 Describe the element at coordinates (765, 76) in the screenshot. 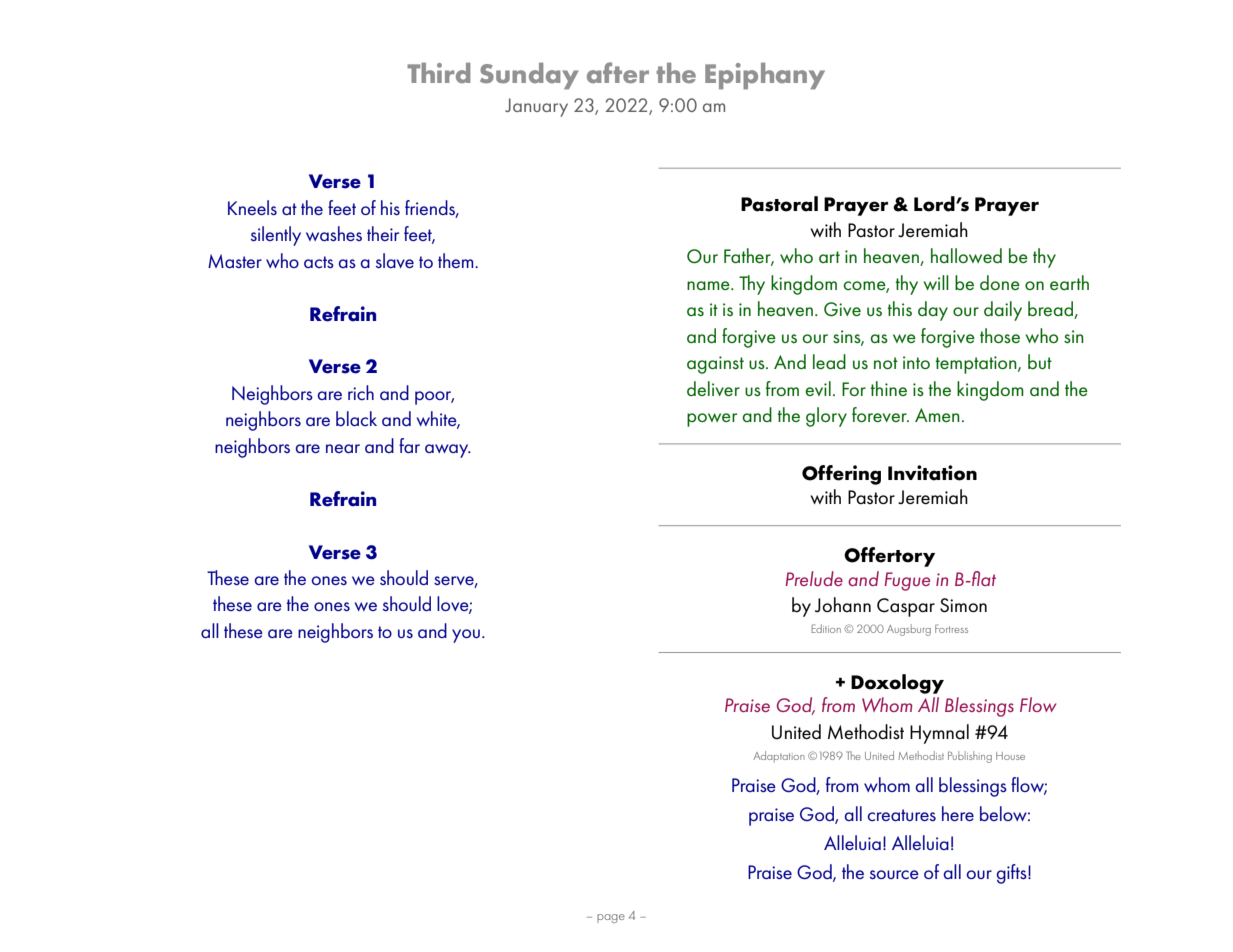

I see `Epiphany` at that location.
